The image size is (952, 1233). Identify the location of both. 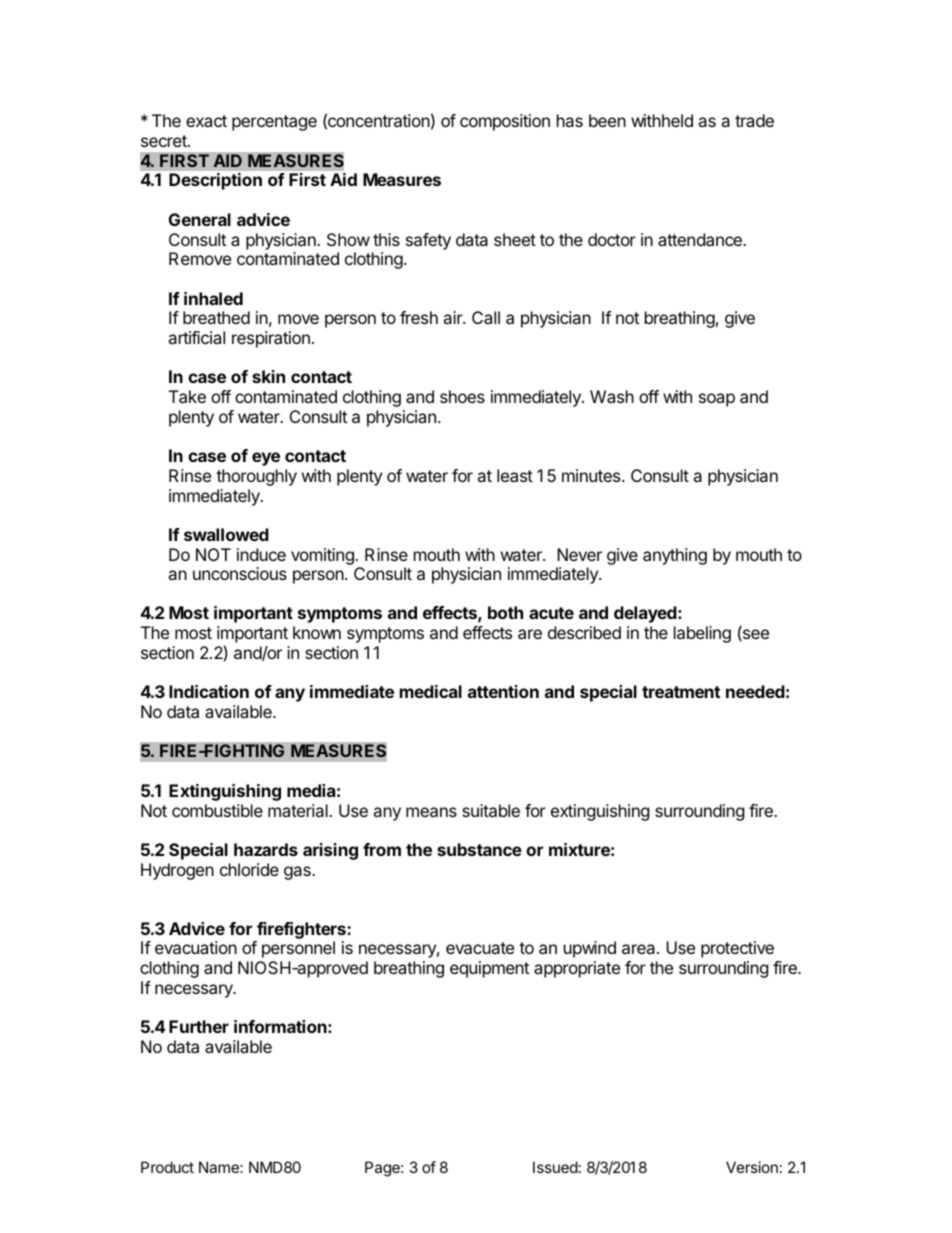
(505, 612).
